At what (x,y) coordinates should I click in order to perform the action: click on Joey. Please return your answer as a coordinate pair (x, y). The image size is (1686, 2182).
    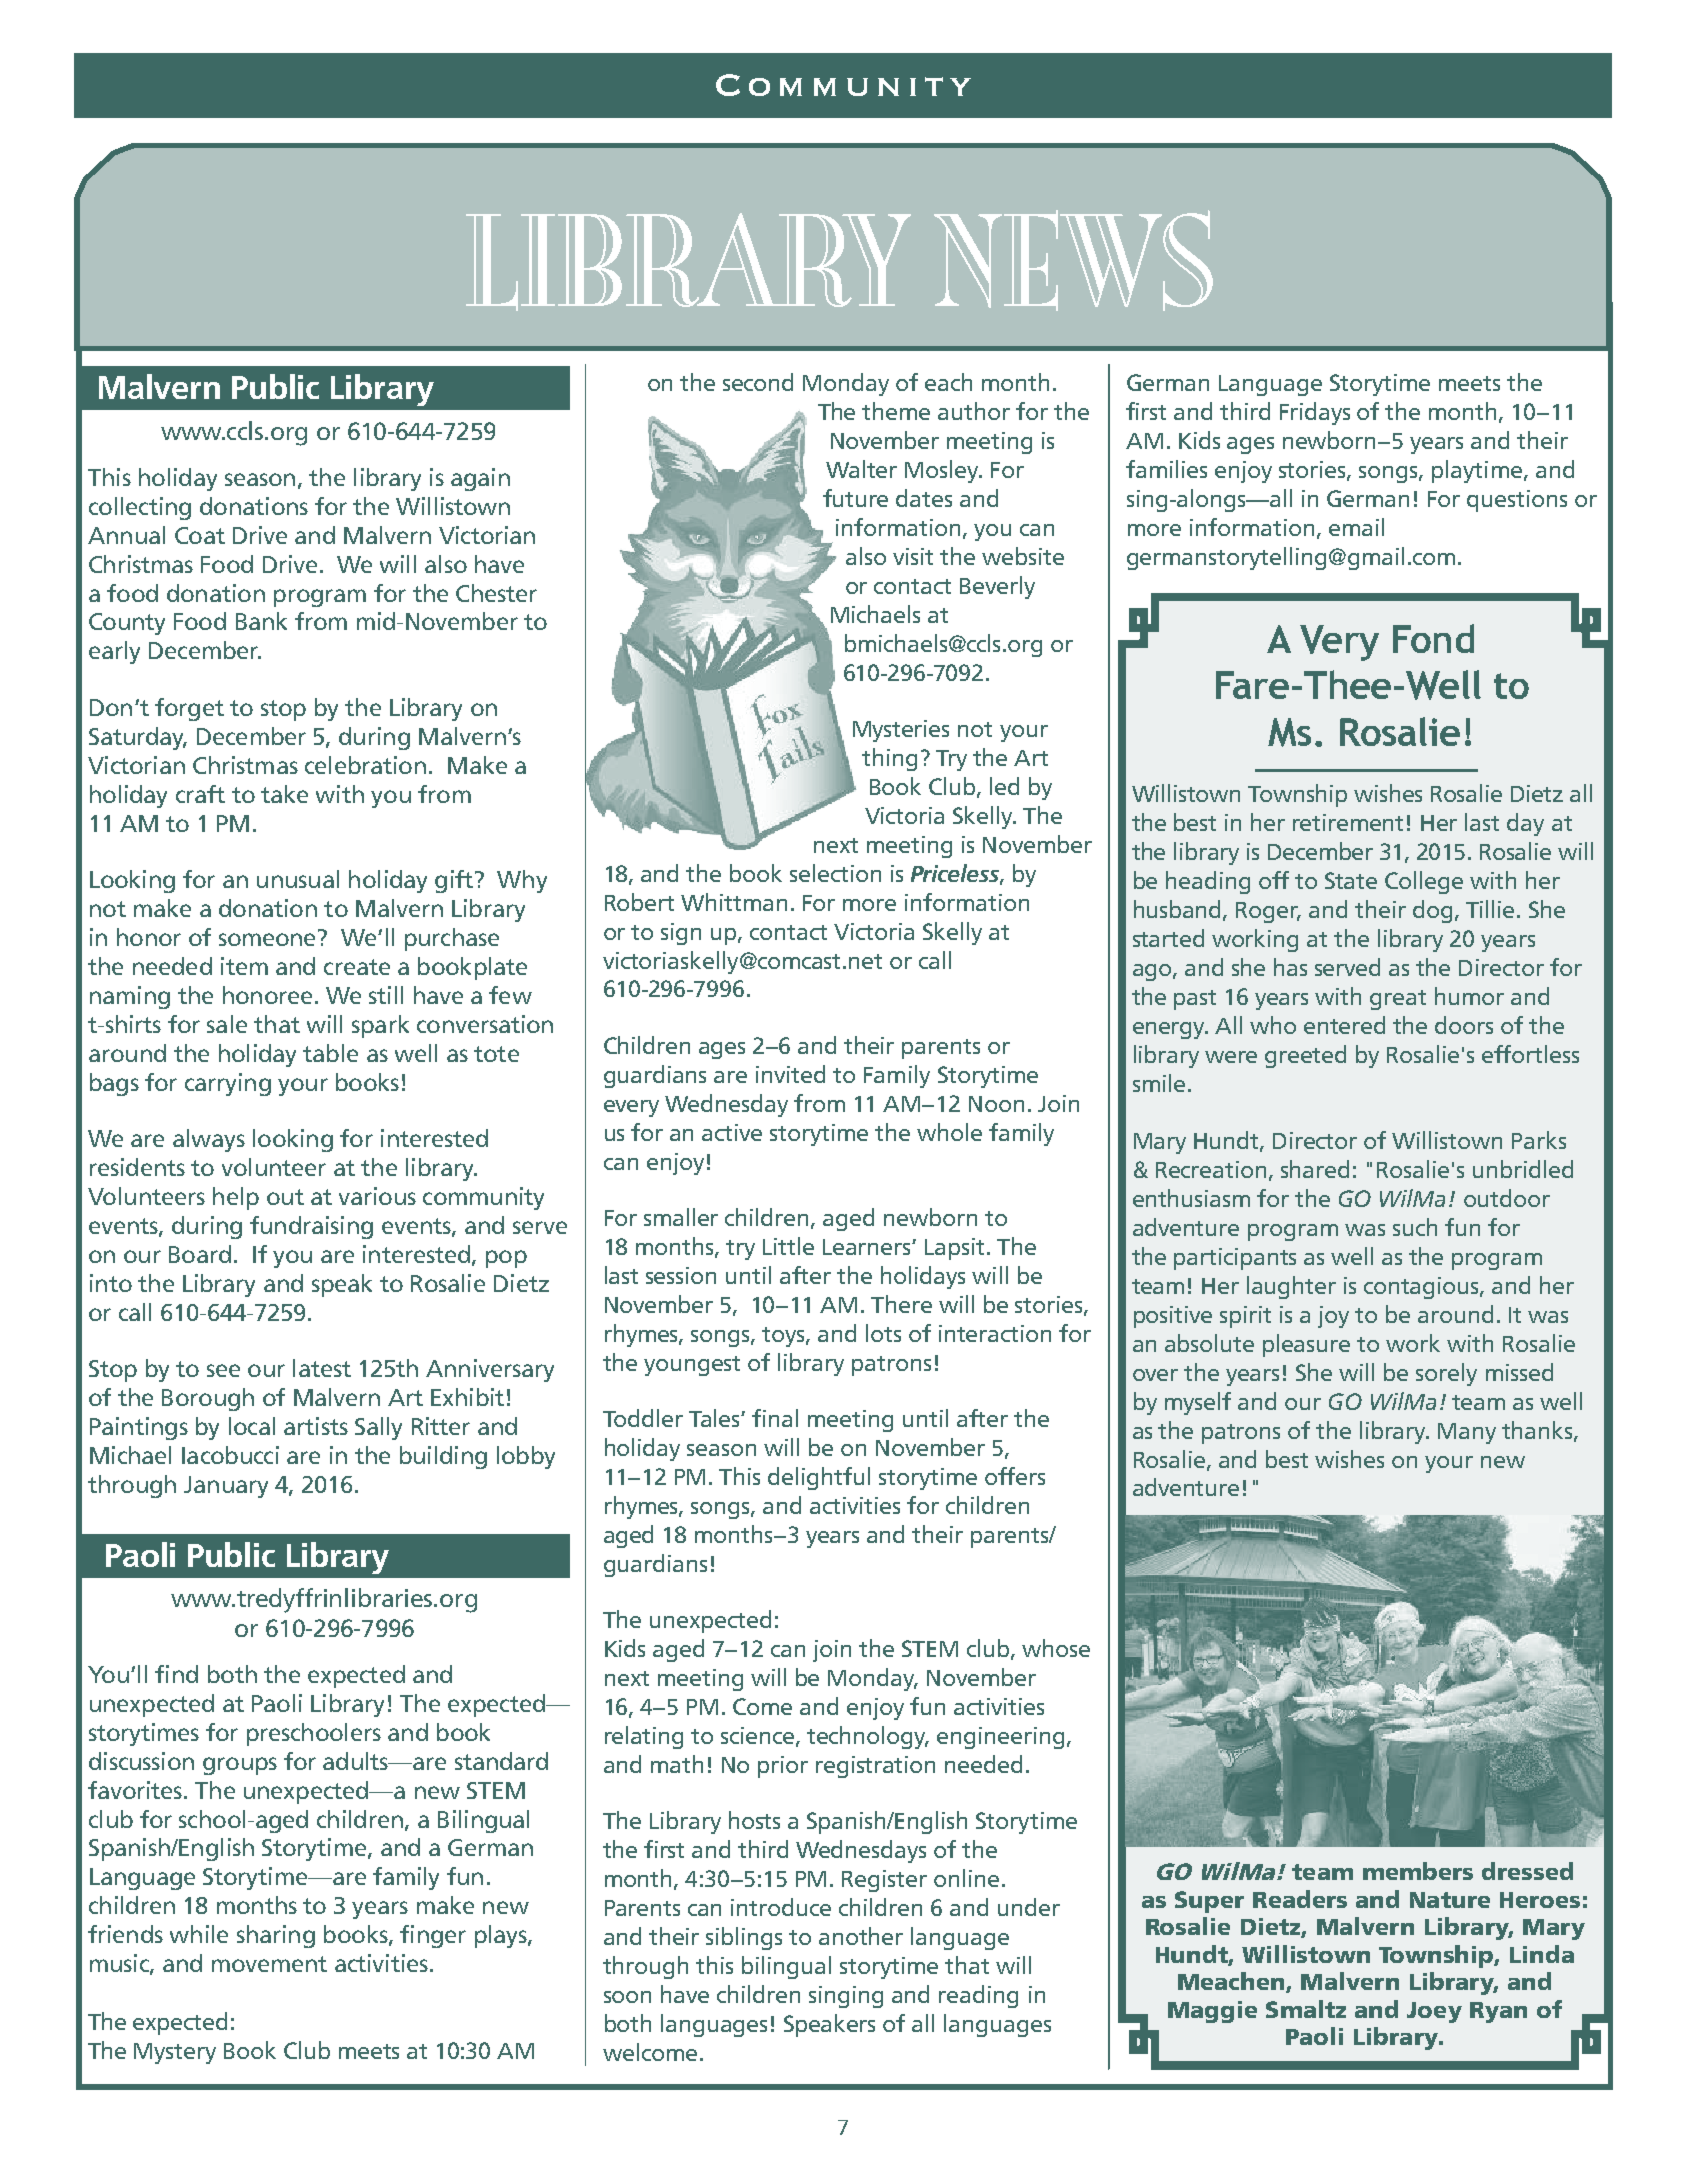
    Looking at the image, I should click on (1434, 2012).
